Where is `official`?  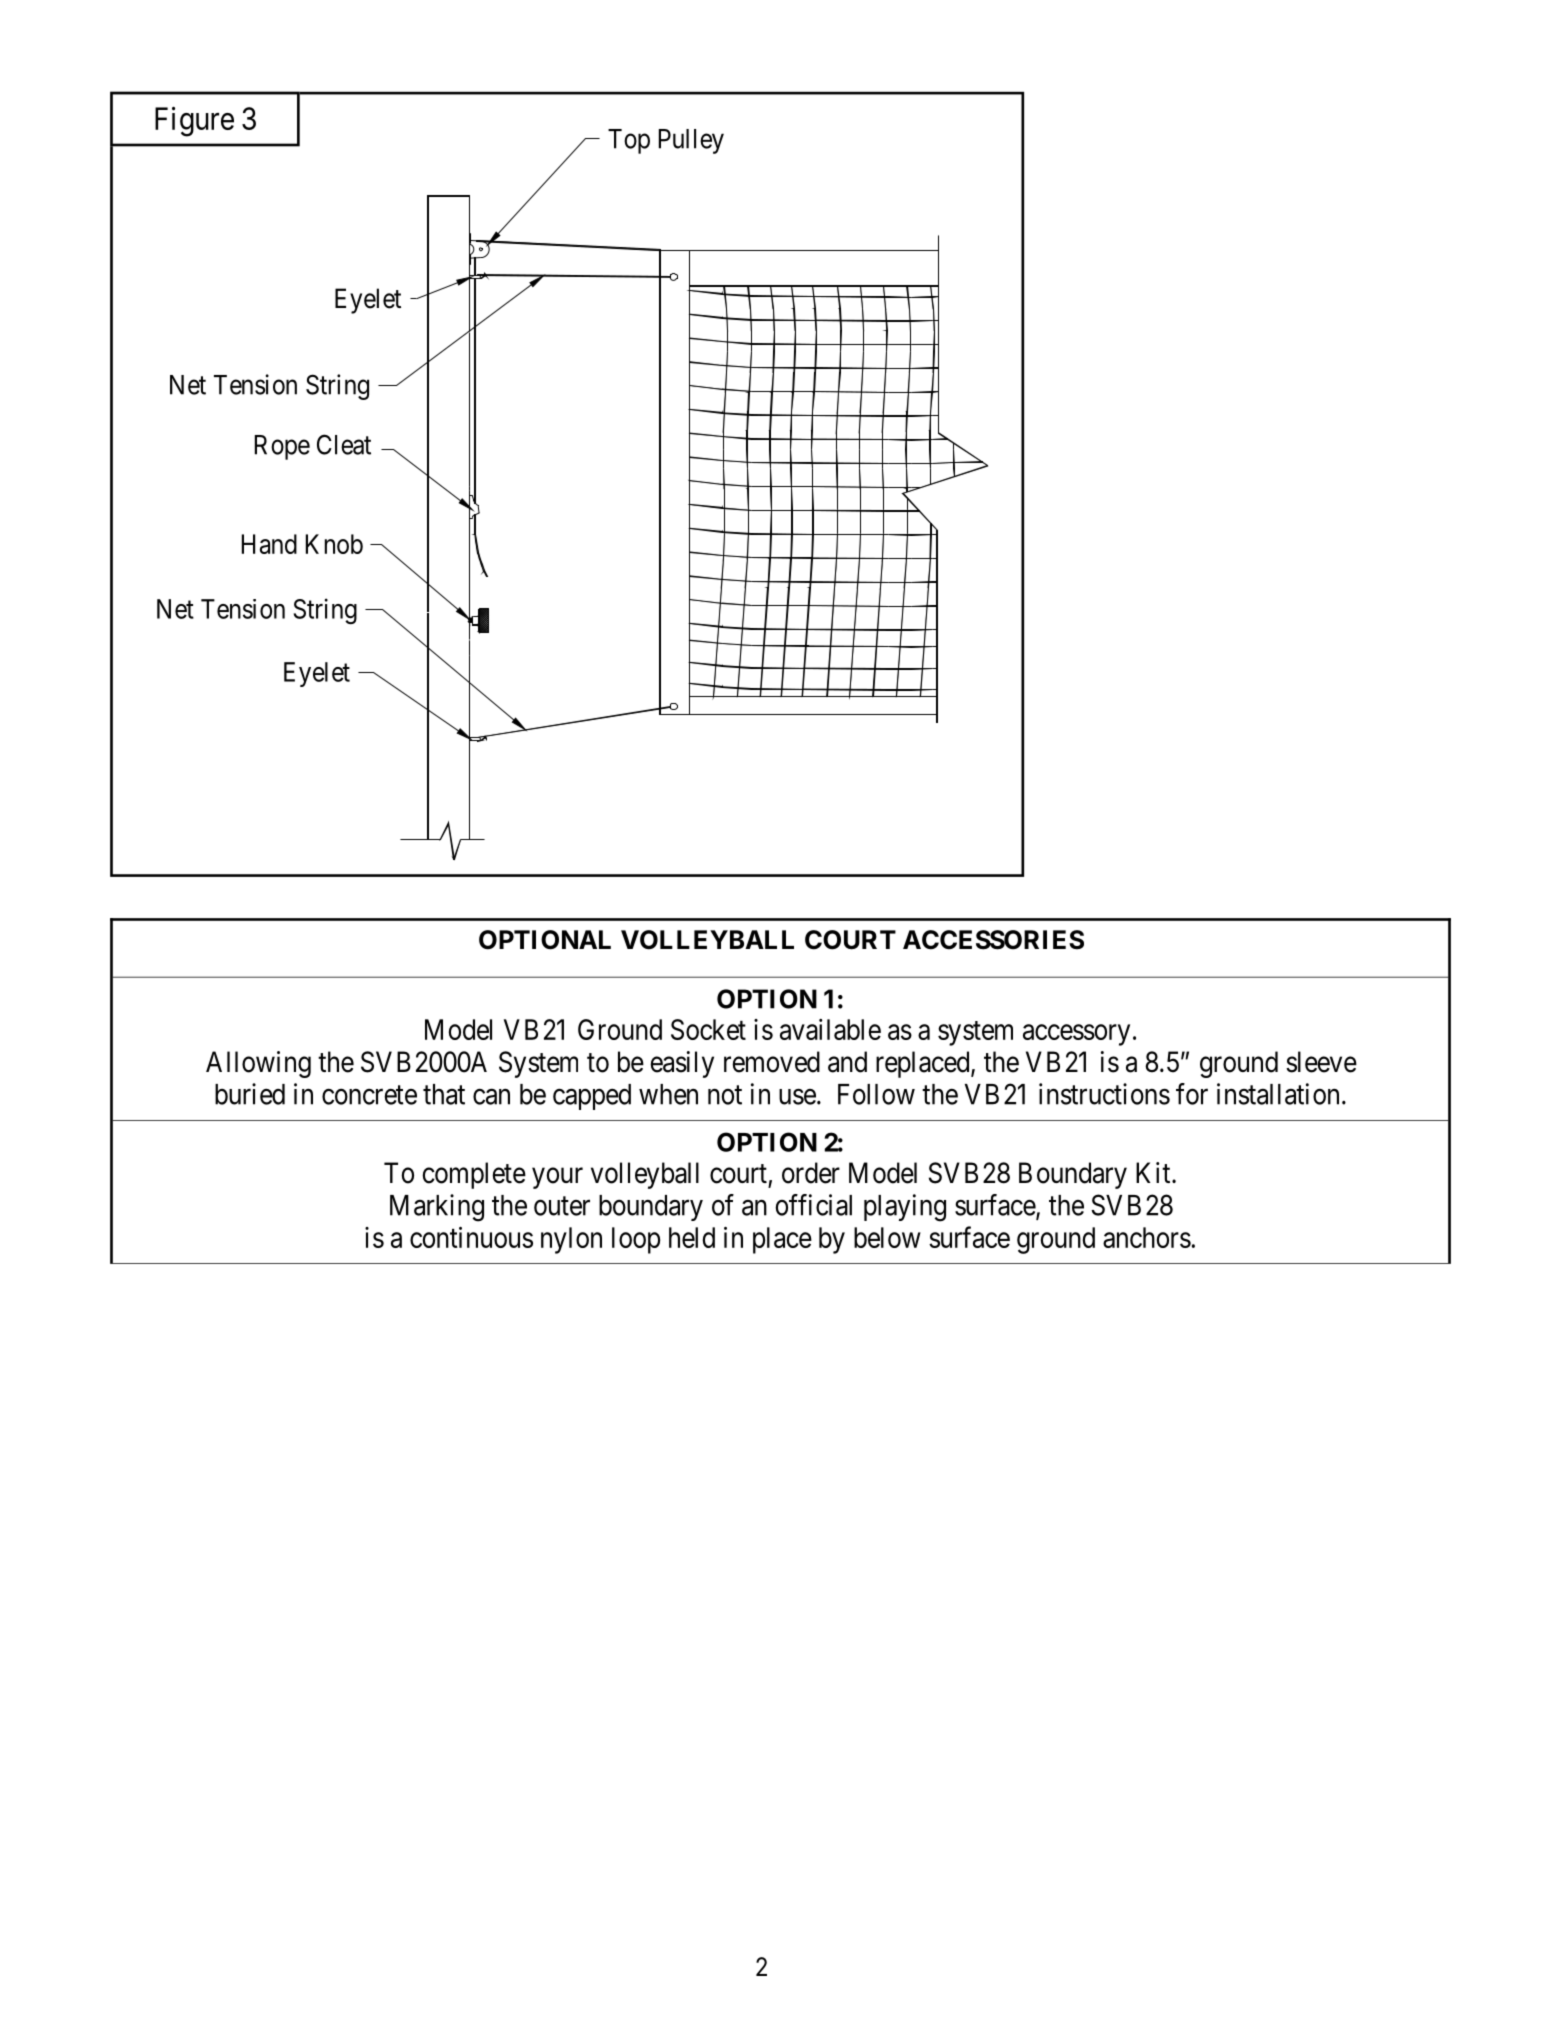 official is located at coordinates (813, 1205).
